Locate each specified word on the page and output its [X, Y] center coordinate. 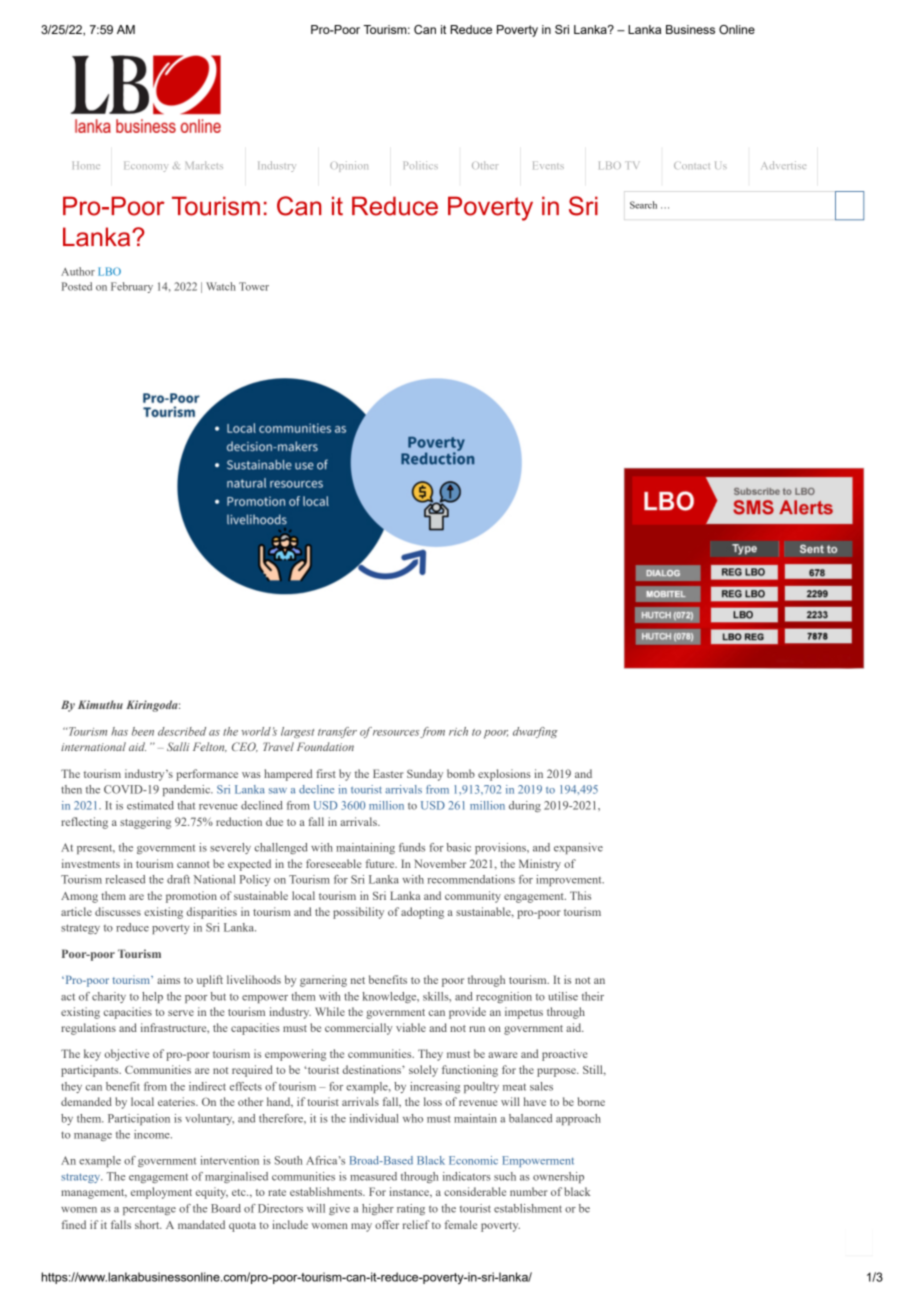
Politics [421, 165]
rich [458, 731]
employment [161, 1193]
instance [411, 1192]
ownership [558, 1177]
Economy [145, 167]
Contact [692, 165]
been [143, 731]
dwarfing [535, 732]
